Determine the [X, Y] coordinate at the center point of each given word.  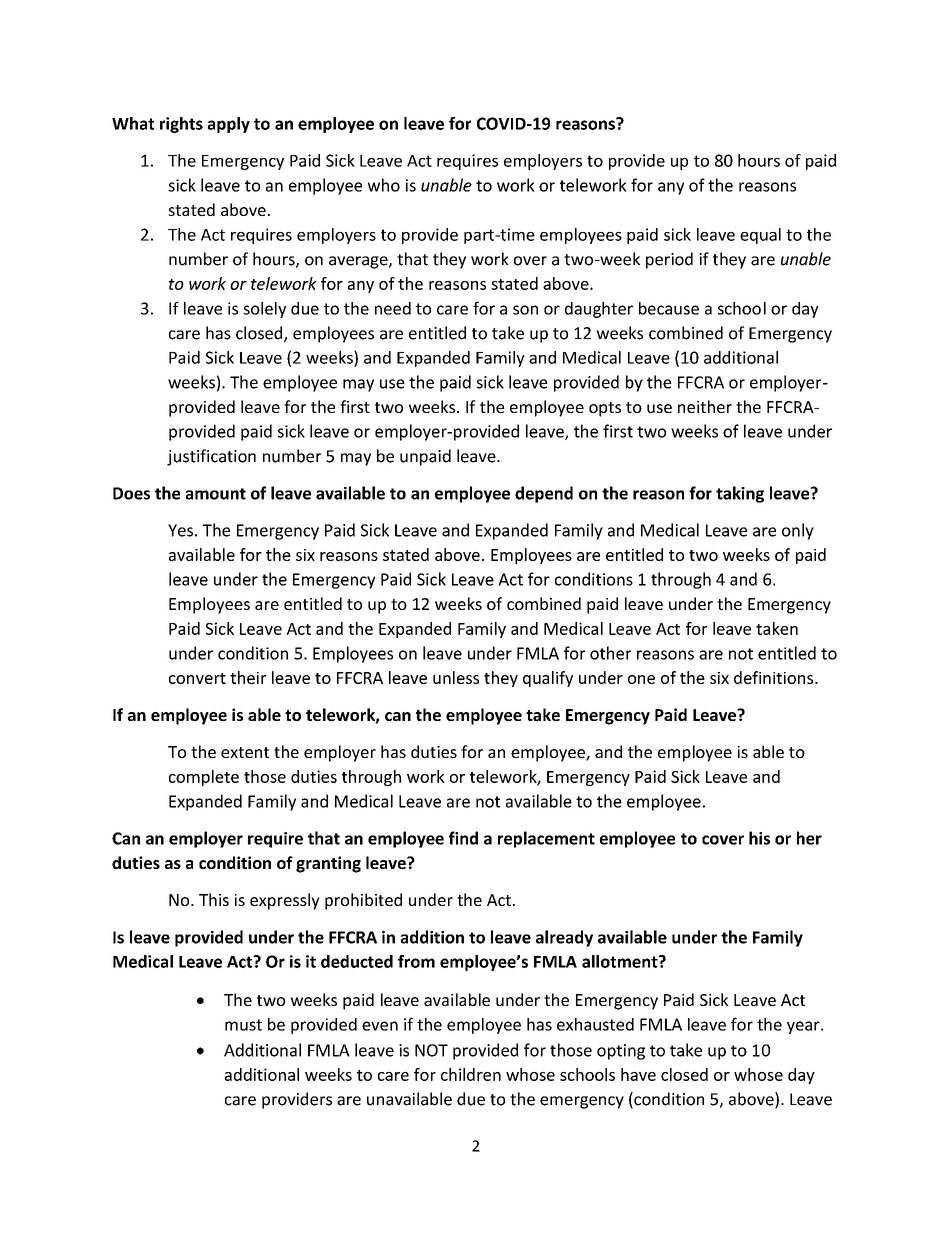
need [393, 308]
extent [245, 752]
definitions [775, 677]
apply [229, 125]
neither [705, 406]
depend [544, 494]
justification [211, 457]
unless [456, 677]
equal [760, 236]
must [243, 1025]
